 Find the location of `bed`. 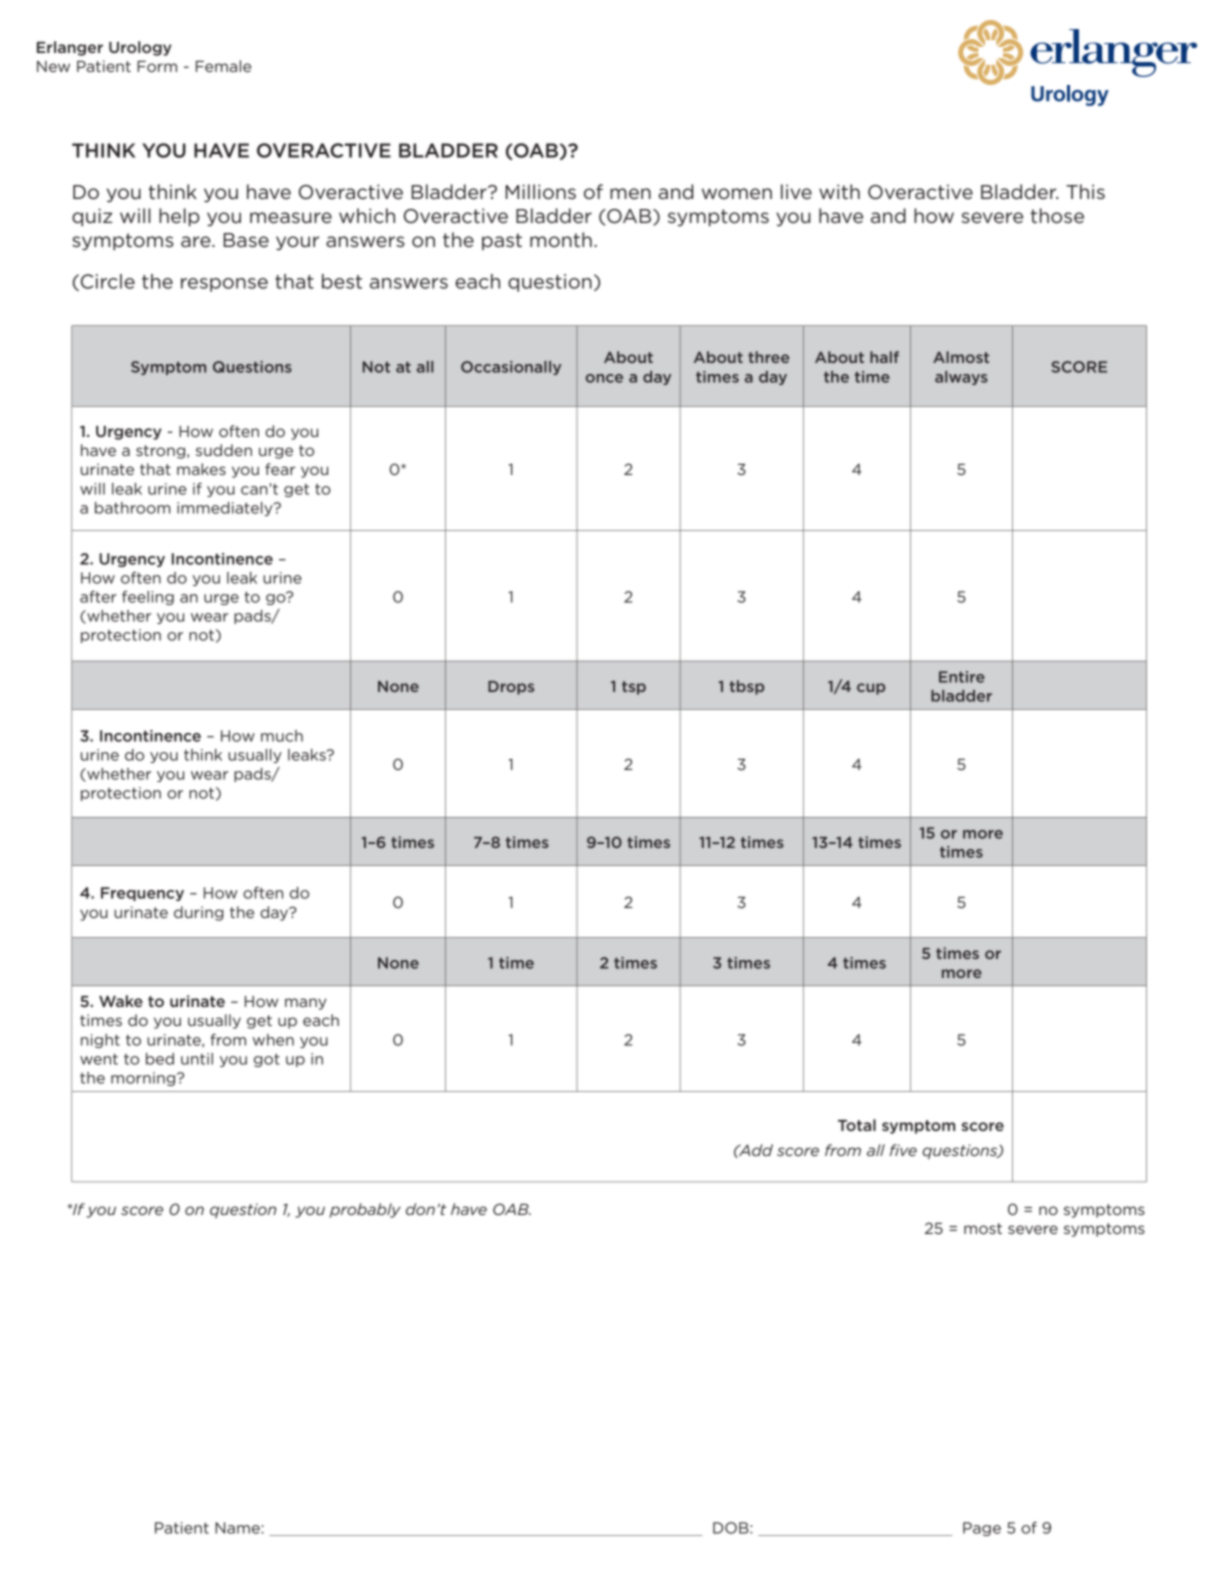

bed is located at coordinates (160, 1059).
